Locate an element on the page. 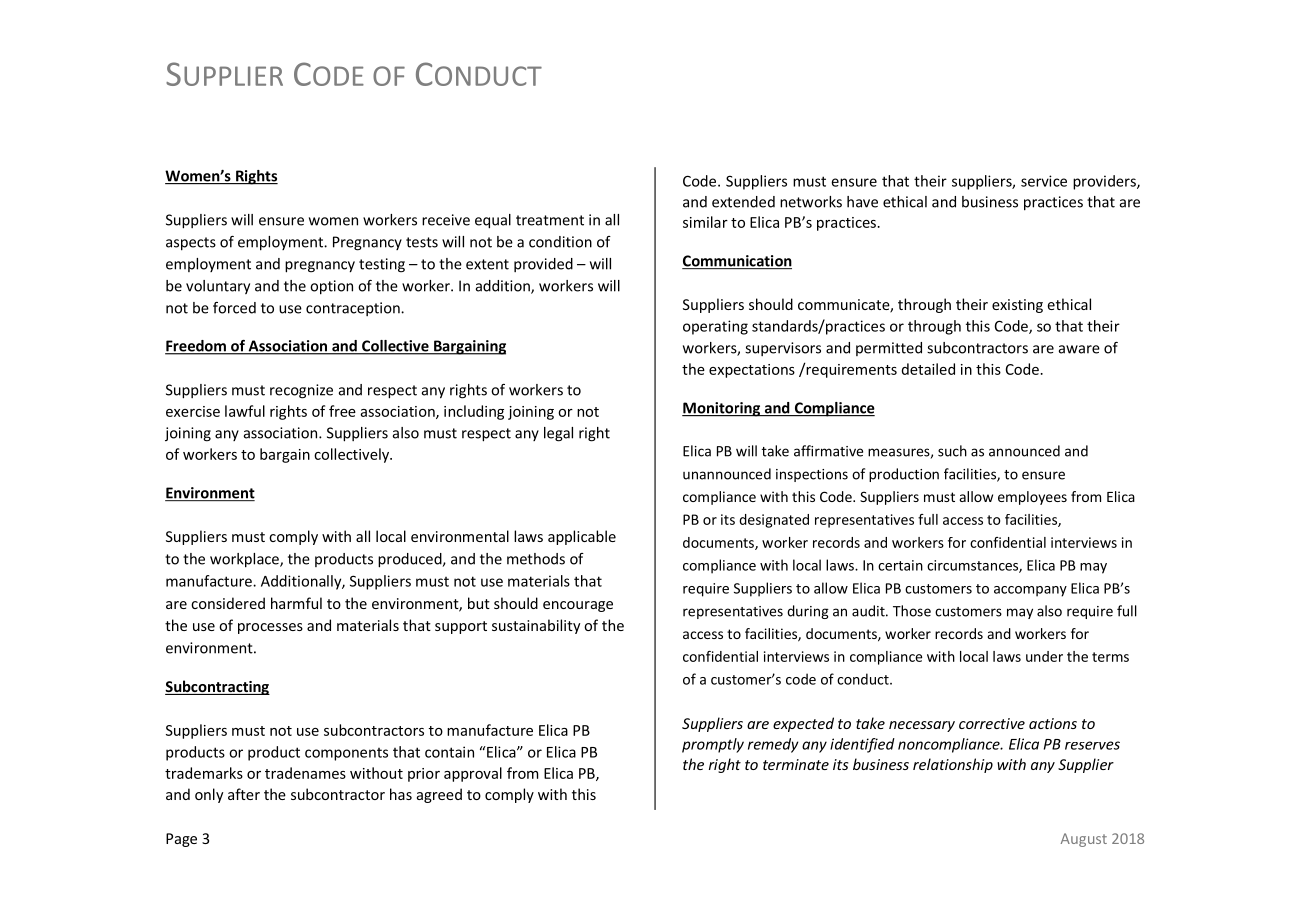 The height and width of the page is (924, 1308). detailed is located at coordinates (928, 369).
